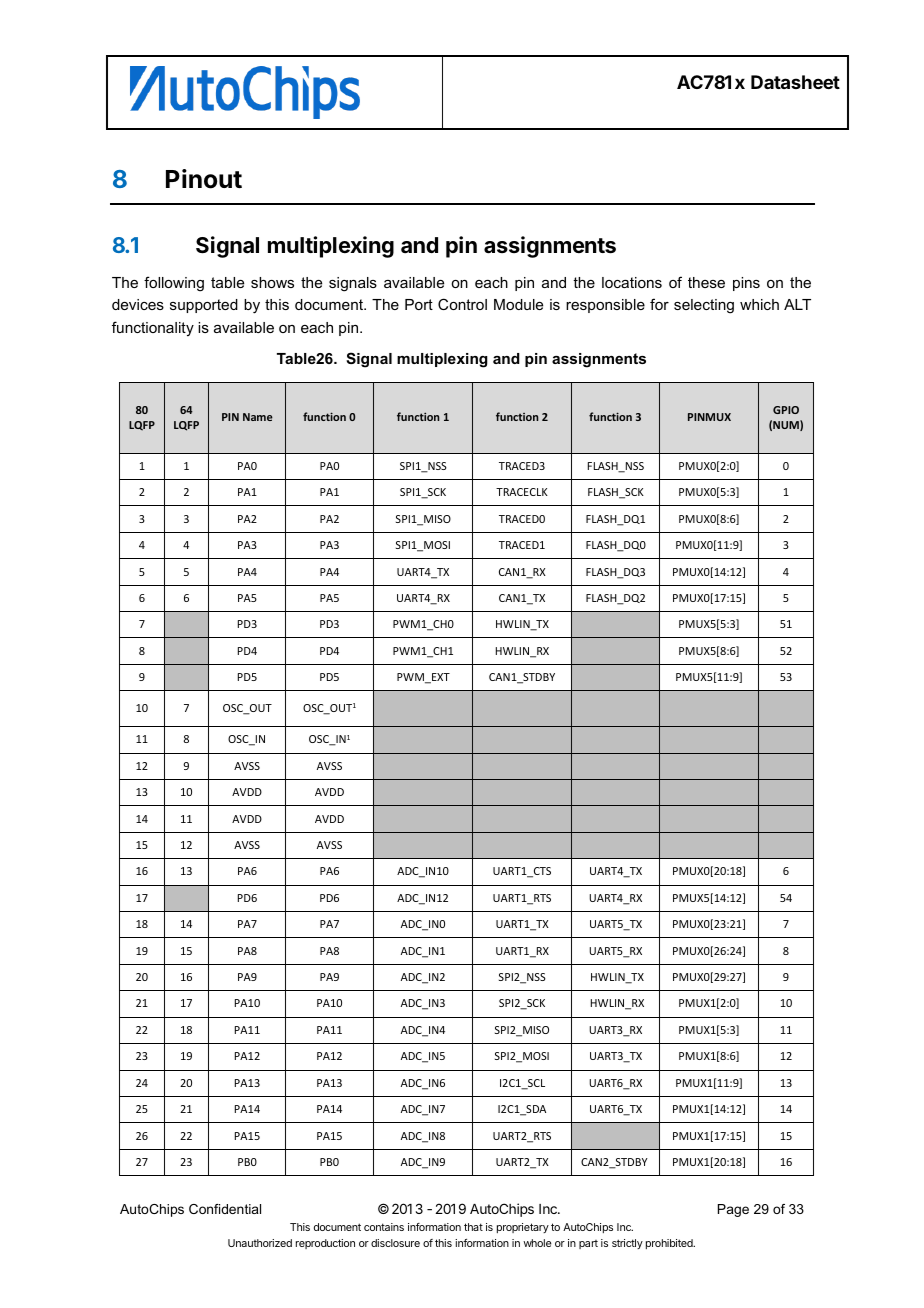  What do you see at coordinates (795, 82) in the image?
I see `Datasheet` at bounding box center [795, 82].
